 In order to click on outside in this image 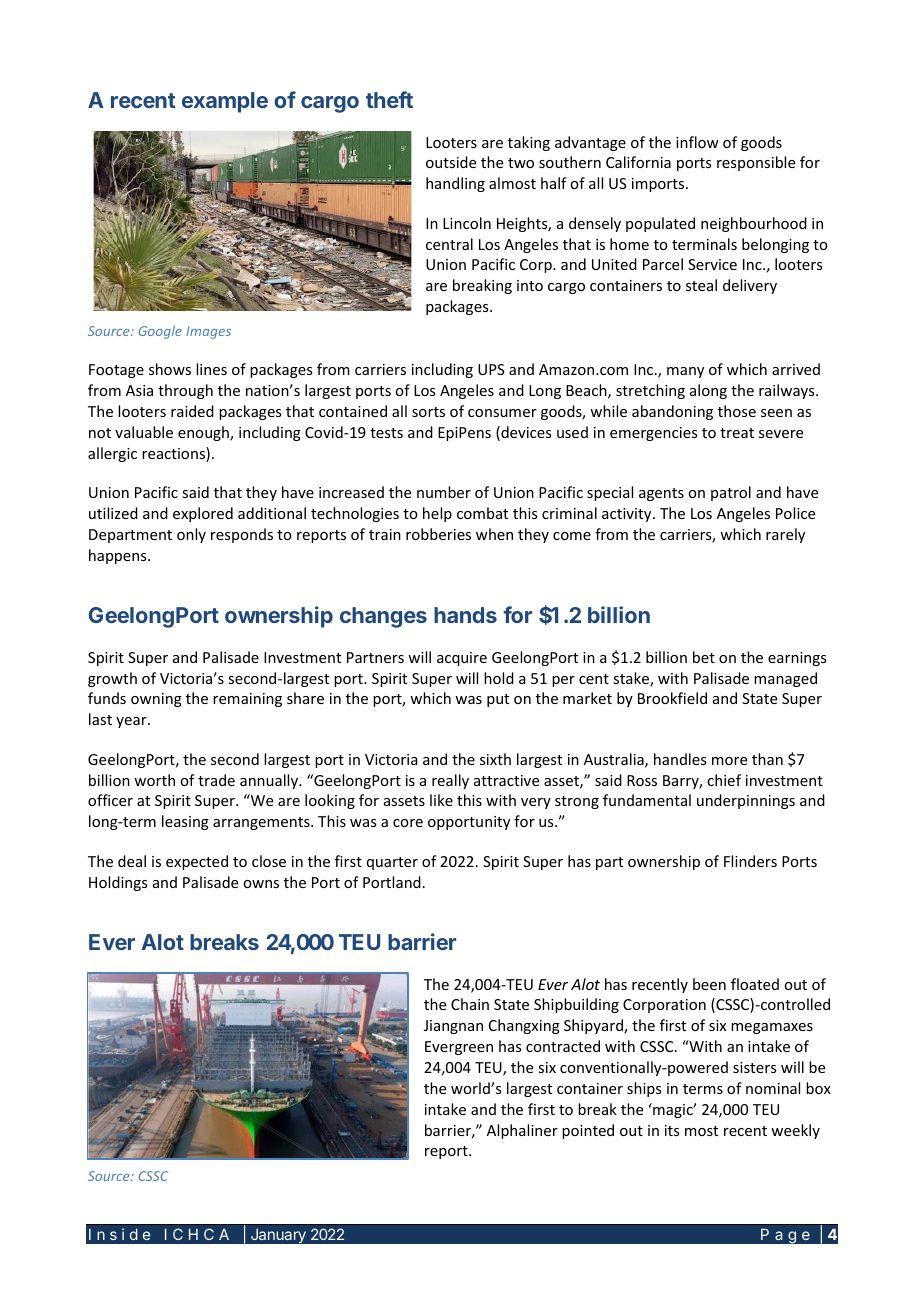, I will do `click(451, 162)`.
